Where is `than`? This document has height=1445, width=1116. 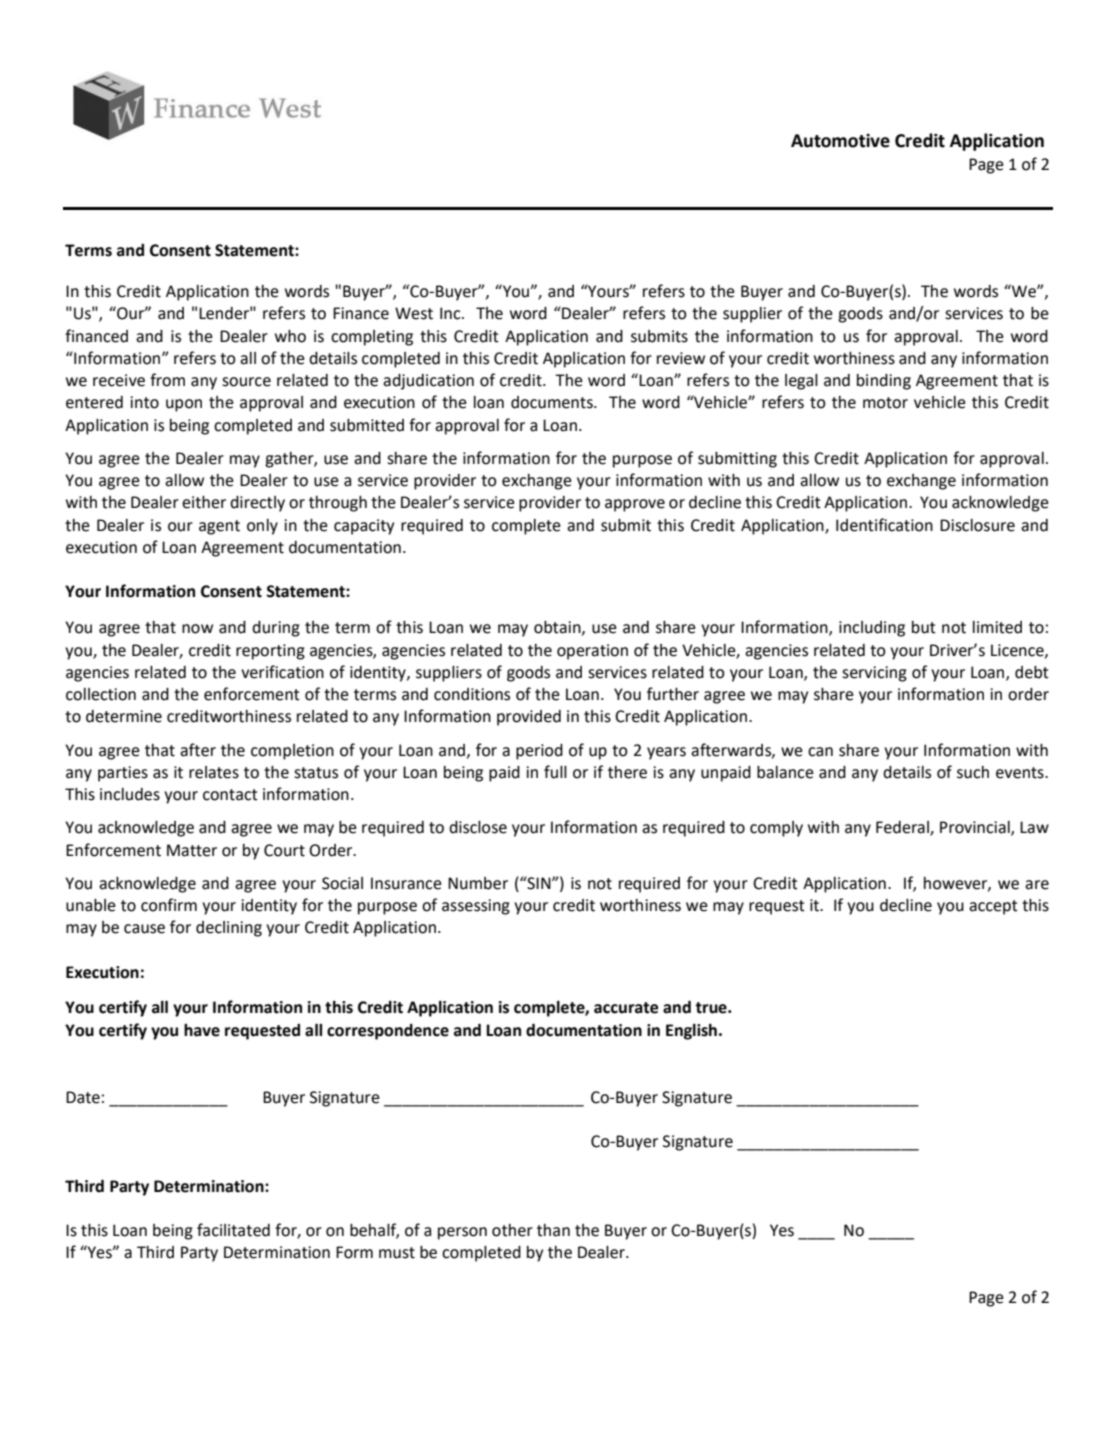
than is located at coordinates (553, 1230).
